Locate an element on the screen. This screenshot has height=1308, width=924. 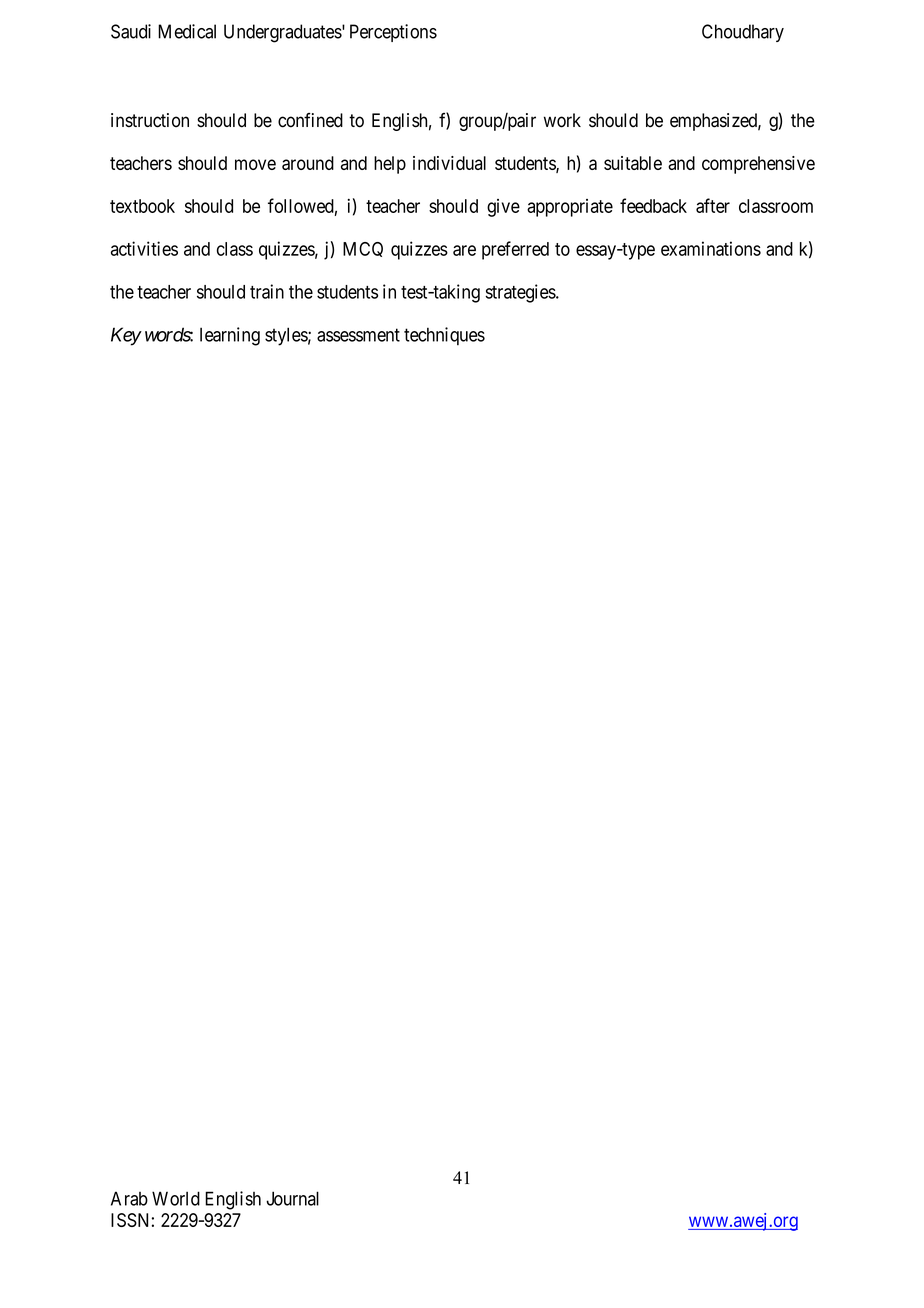
strategies is located at coordinates (521, 293).
